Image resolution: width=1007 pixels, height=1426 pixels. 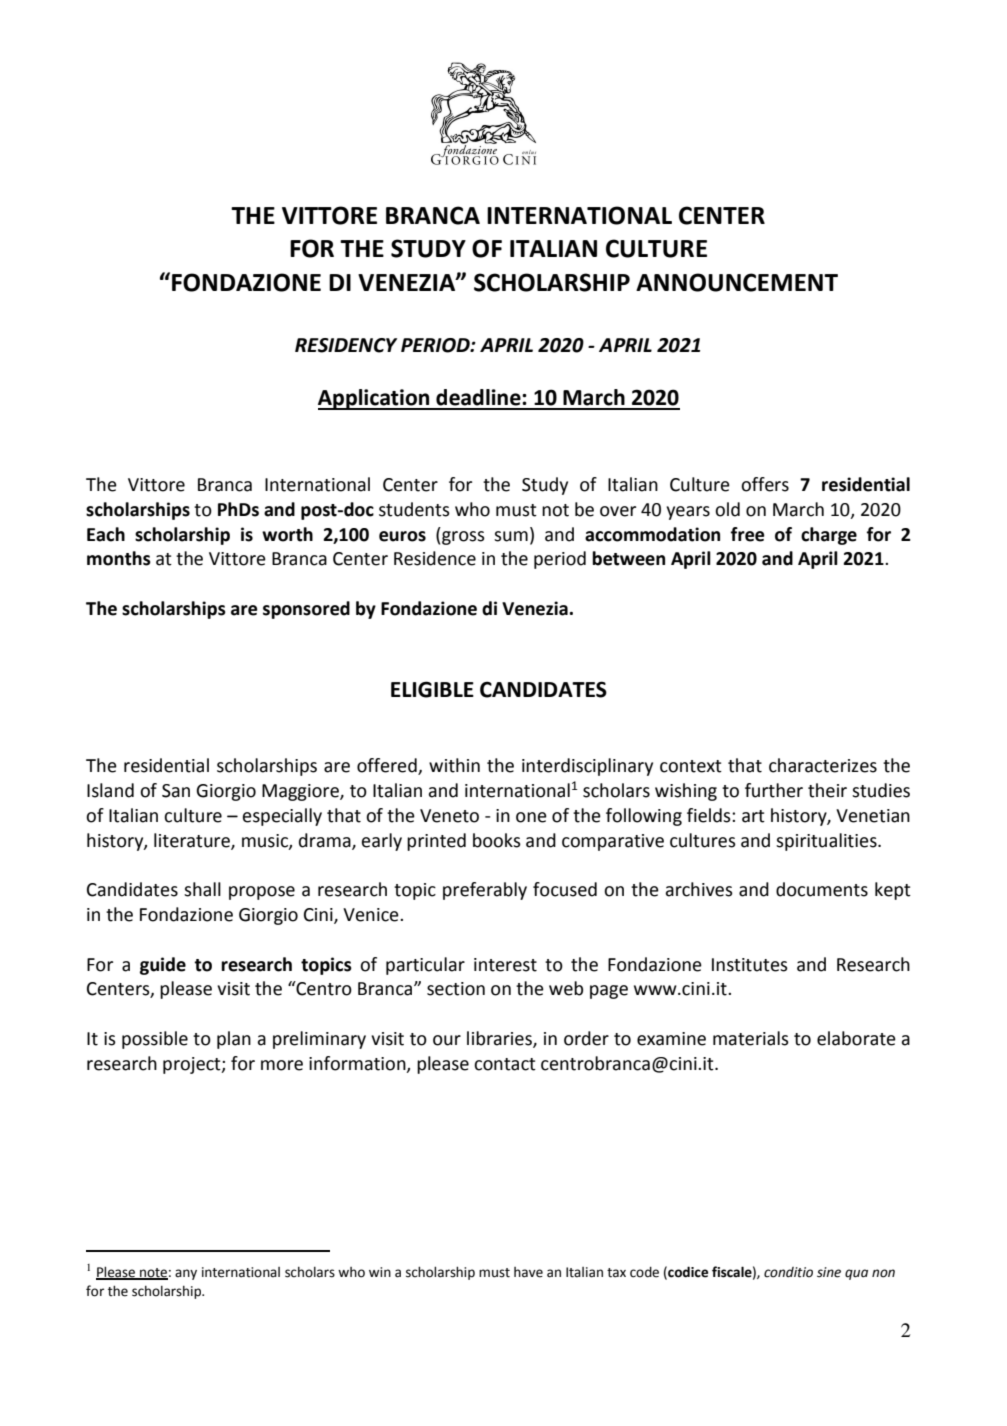 What do you see at coordinates (829, 536) in the image?
I see `charge` at bounding box center [829, 536].
